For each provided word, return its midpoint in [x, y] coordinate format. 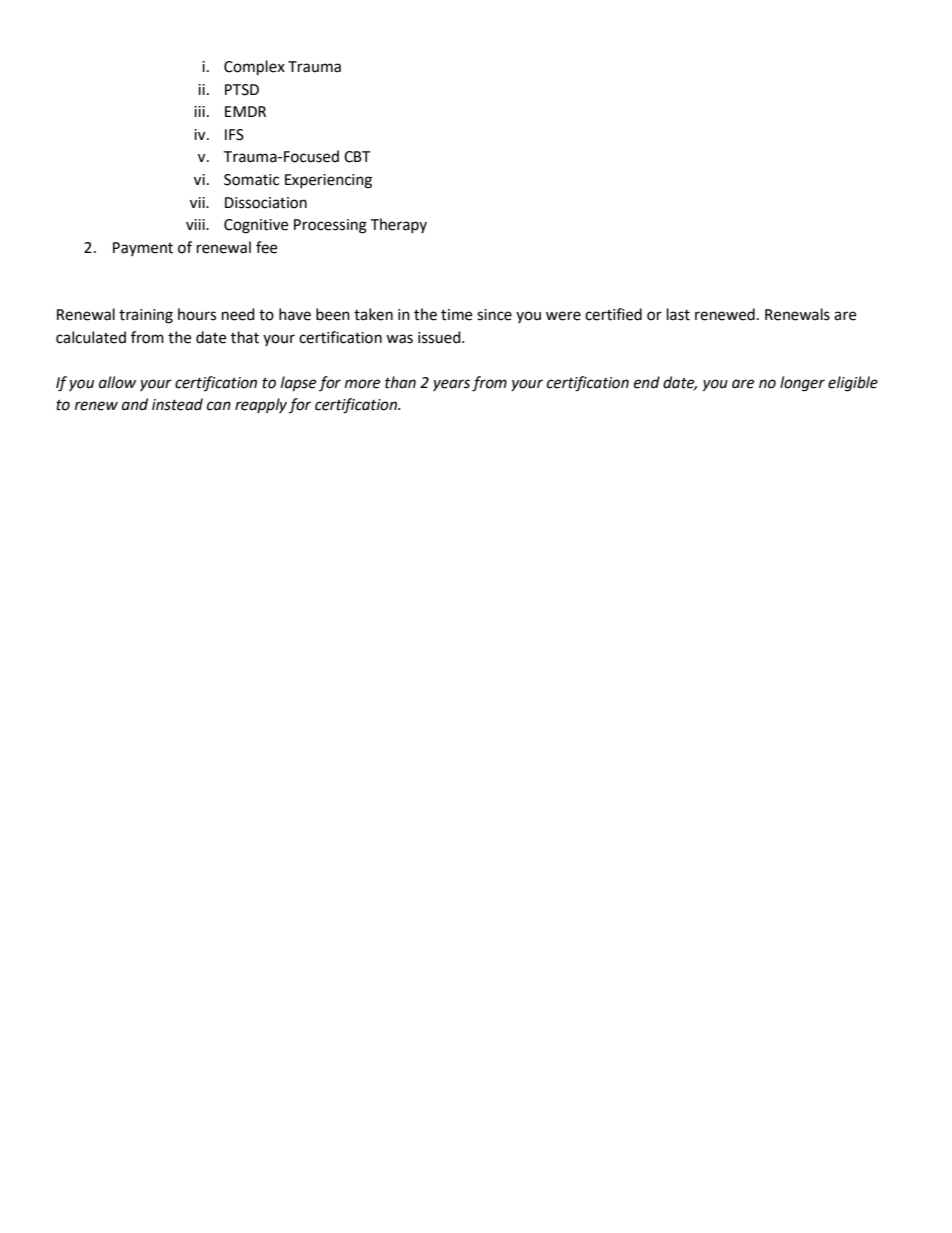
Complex [254, 68]
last [678, 314]
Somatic [251, 180]
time [456, 315]
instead [177, 404]
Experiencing [328, 181]
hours [197, 314]
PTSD [242, 90]
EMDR [245, 111]
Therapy [398, 225]
